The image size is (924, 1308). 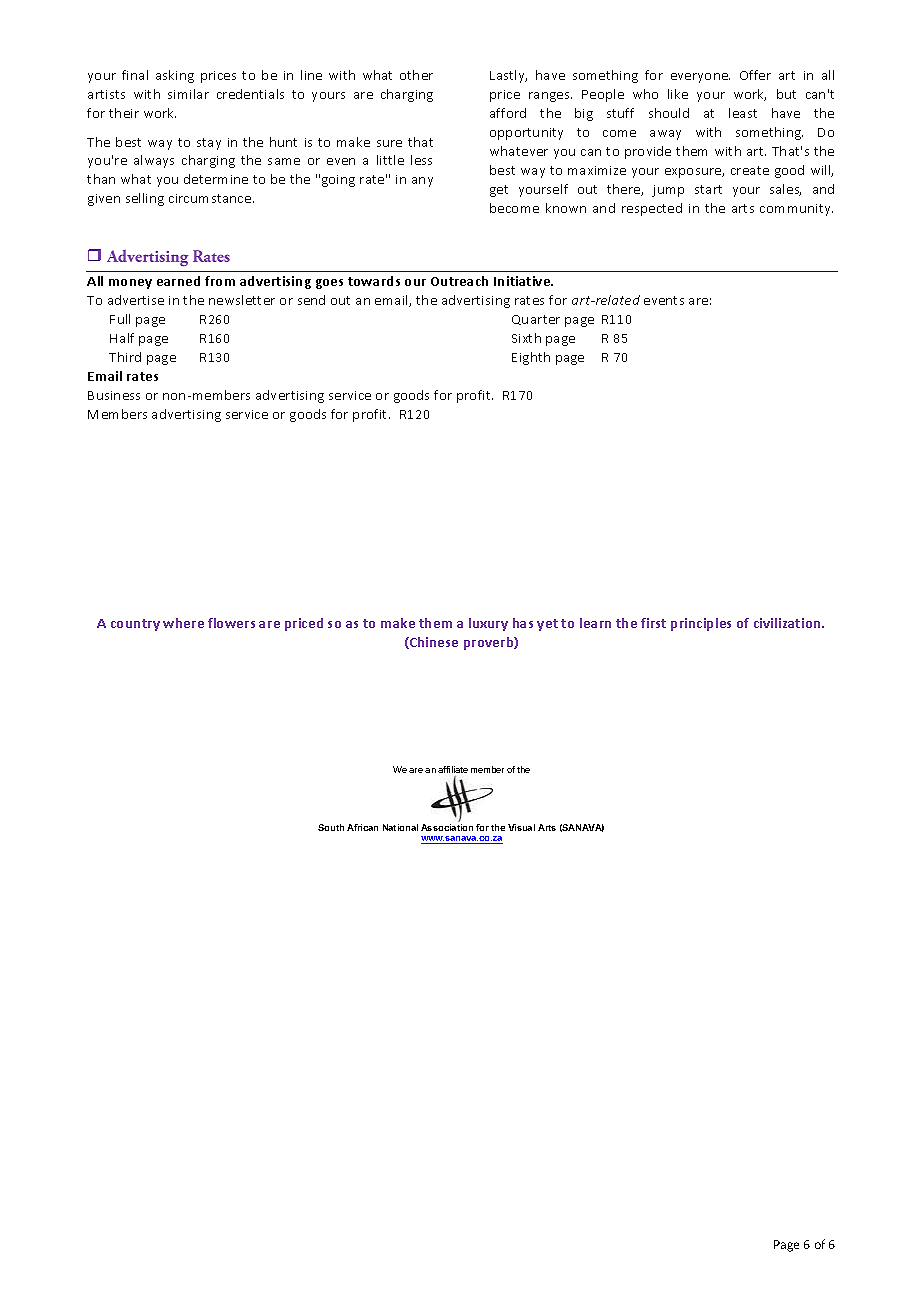 I want to click on Half, so click(x=122, y=338).
